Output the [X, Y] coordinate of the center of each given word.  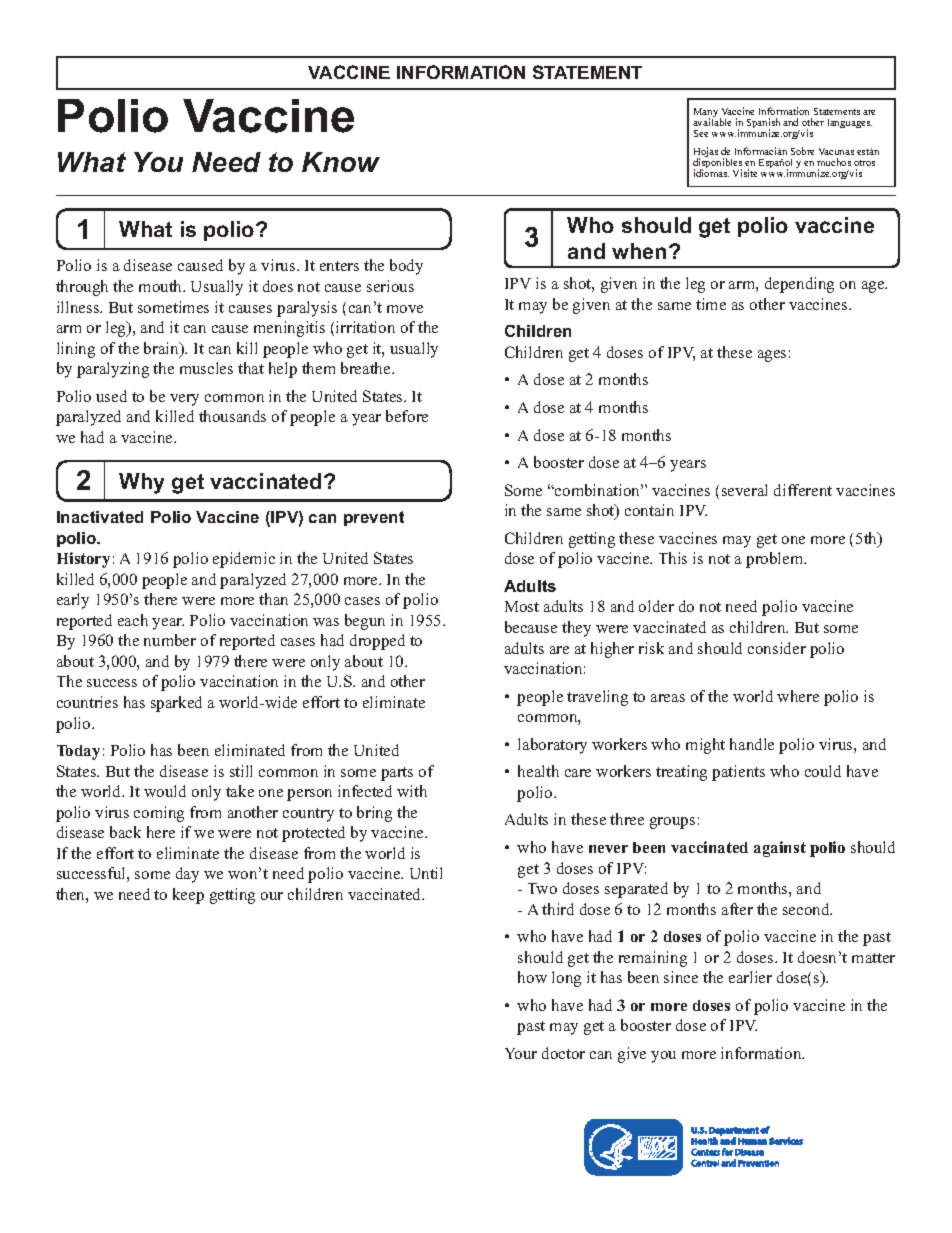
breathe [367, 368]
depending [799, 285]
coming [159, 814]
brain [162, 349]
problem [776, 560]
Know [341, 162]
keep [188, 896]
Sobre [802, 151]
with [412, 791]
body [406, 267]
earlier [750, 977]
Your [521, 1053]
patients [738, 773]
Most [522, 606]
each [133, 620]
